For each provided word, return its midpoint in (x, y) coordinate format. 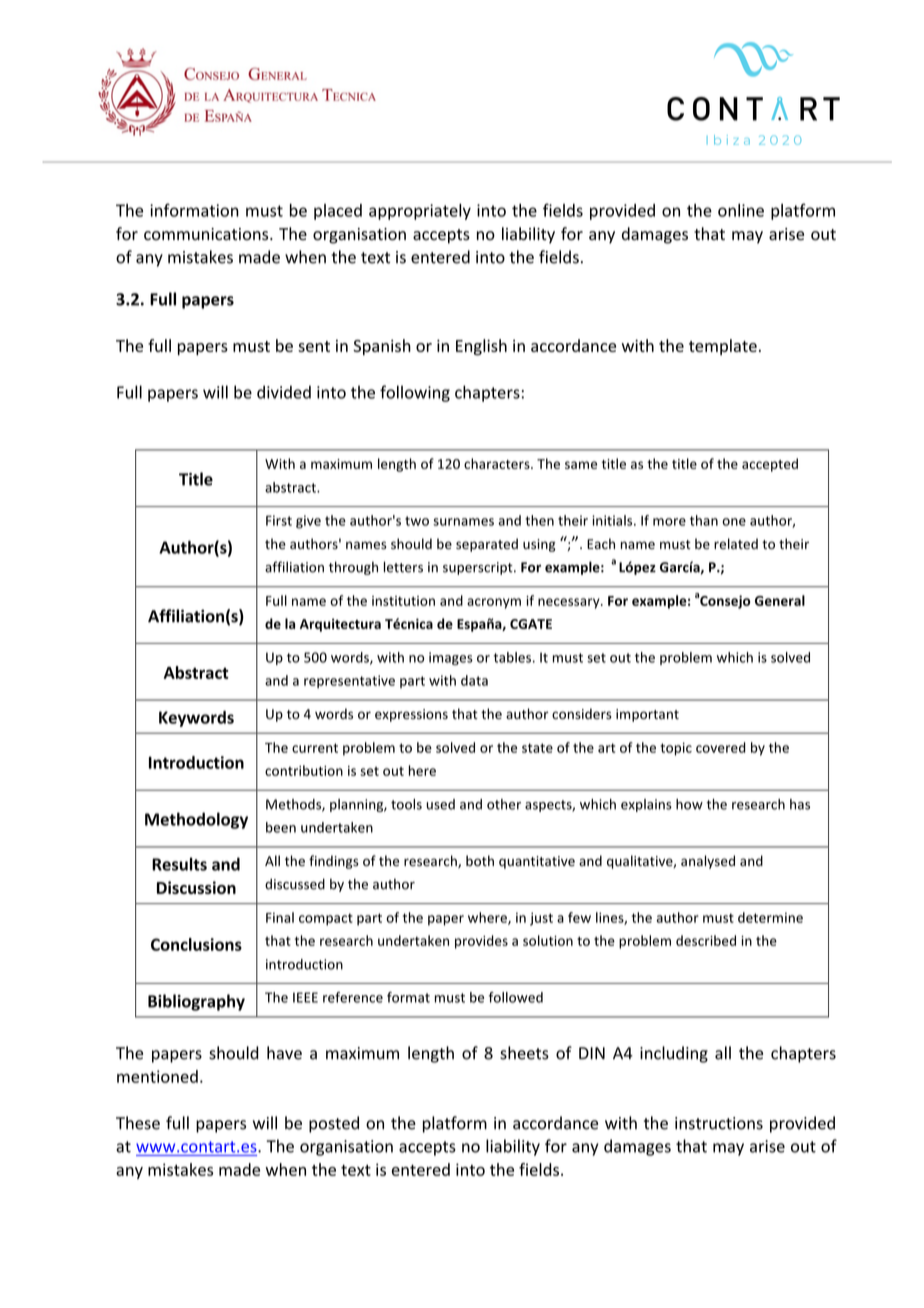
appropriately (420, 212)
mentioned (157, 1076)
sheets (524, 1053)
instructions (719, 1123)
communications (207, 234)
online (741, 210)
